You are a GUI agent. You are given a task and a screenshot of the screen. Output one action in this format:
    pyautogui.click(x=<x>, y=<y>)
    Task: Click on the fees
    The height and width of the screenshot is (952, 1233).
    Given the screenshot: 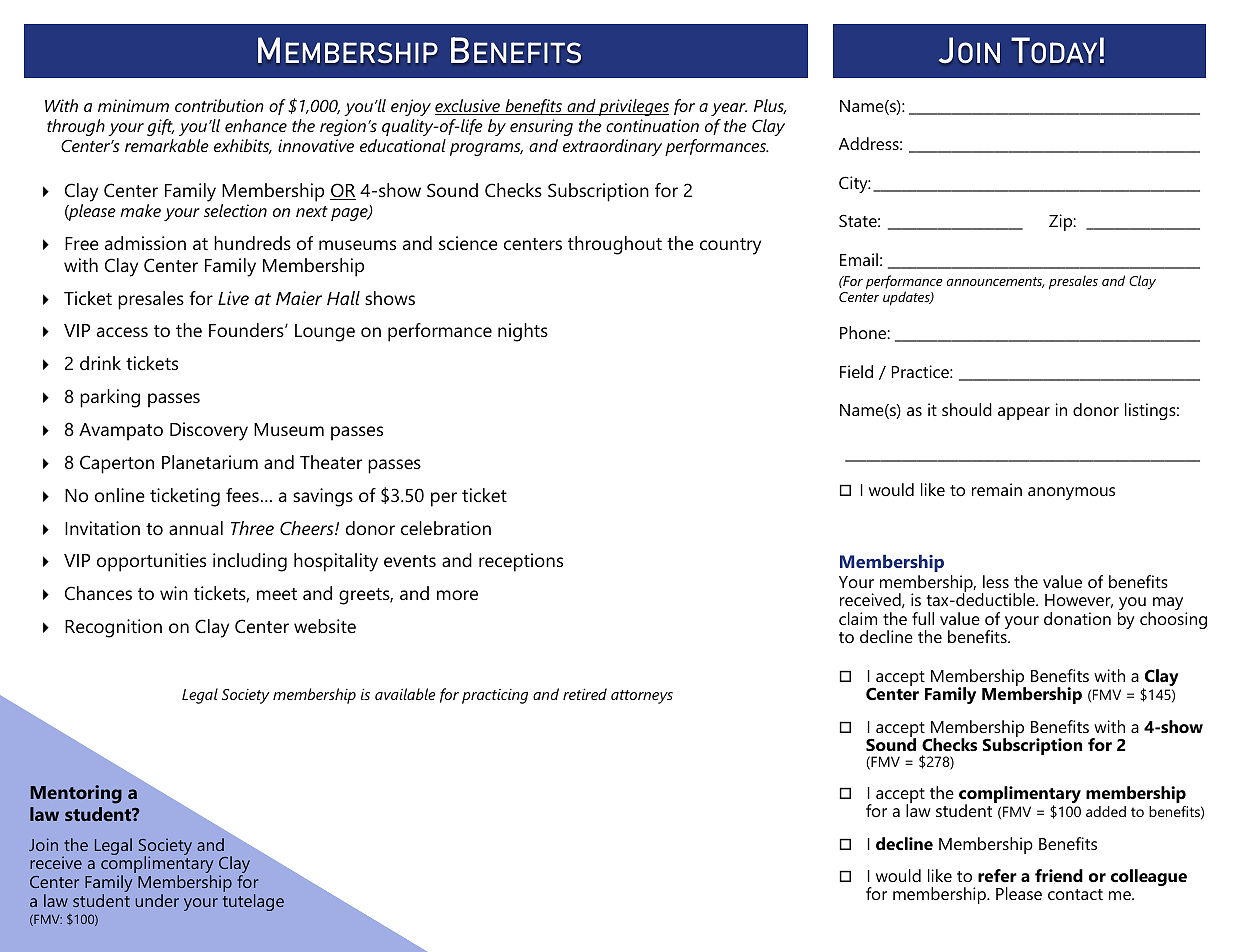 What is the action you would take?
    pyautogui.click(x=242, y=495)
